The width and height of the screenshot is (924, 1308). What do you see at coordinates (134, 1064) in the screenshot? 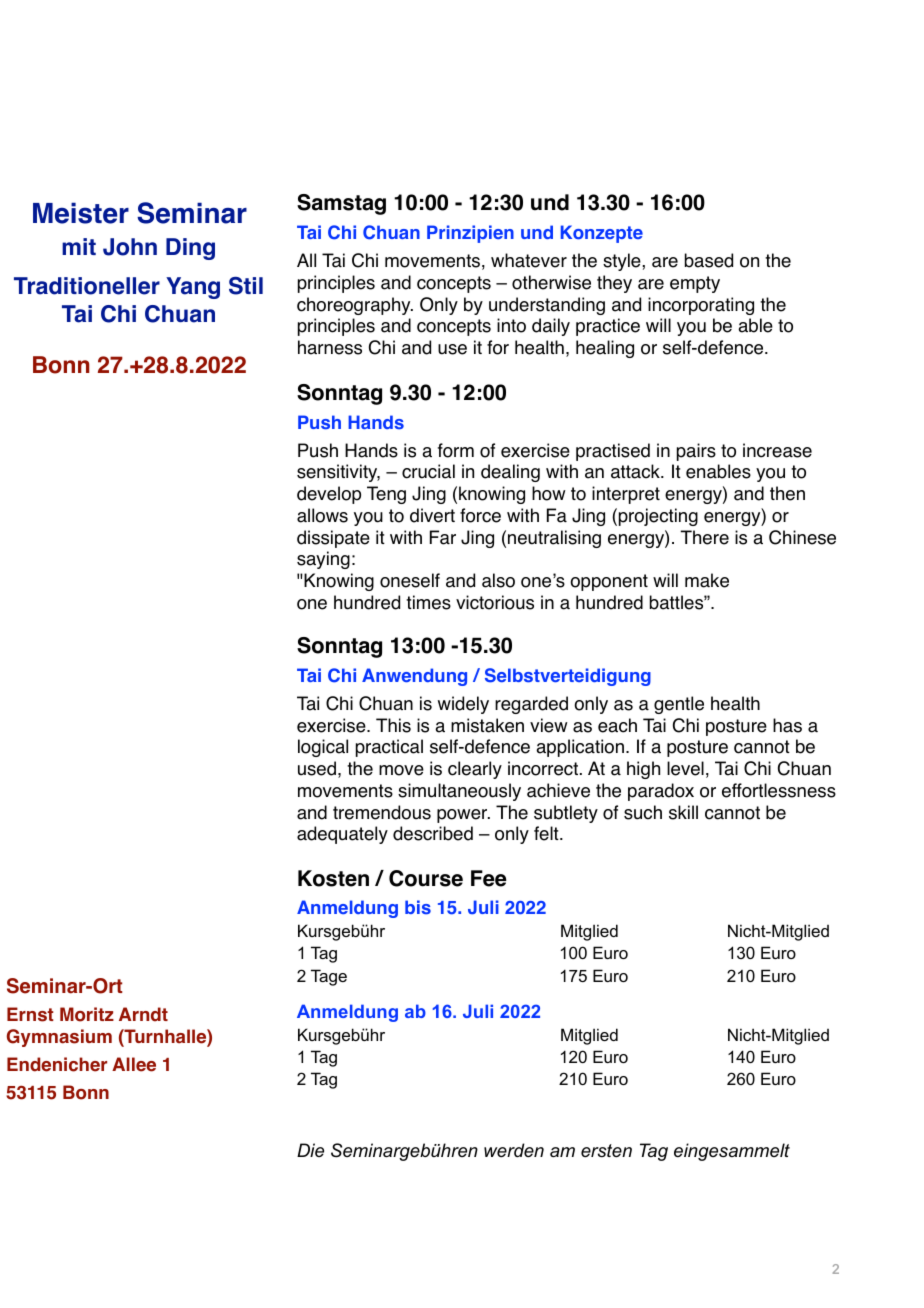
I see `Allee` at bounding box center [134, 1064].
